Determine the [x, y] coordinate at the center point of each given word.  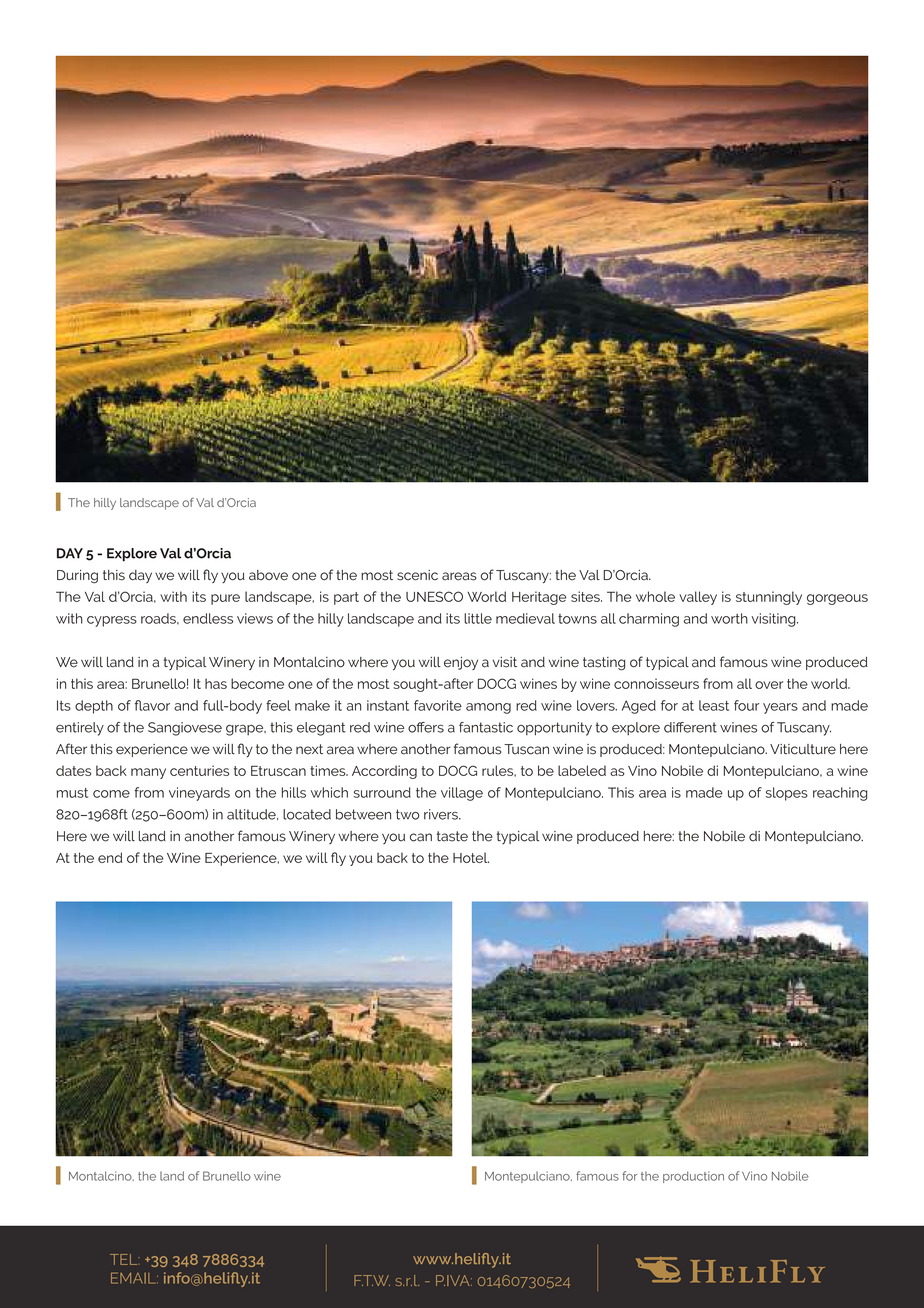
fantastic [486, 727]
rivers [442, 814]
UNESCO [434, 596]
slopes [787, 794]
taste [452, 836]
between [363, 814]
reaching [840, 794]
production [693, 1177]
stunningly [769, 598]
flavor [152, 705]
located [307, 814]
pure [225, 599]
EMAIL [134, 1278]
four [746, 705]
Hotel [471, 857]
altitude [252, 814]
